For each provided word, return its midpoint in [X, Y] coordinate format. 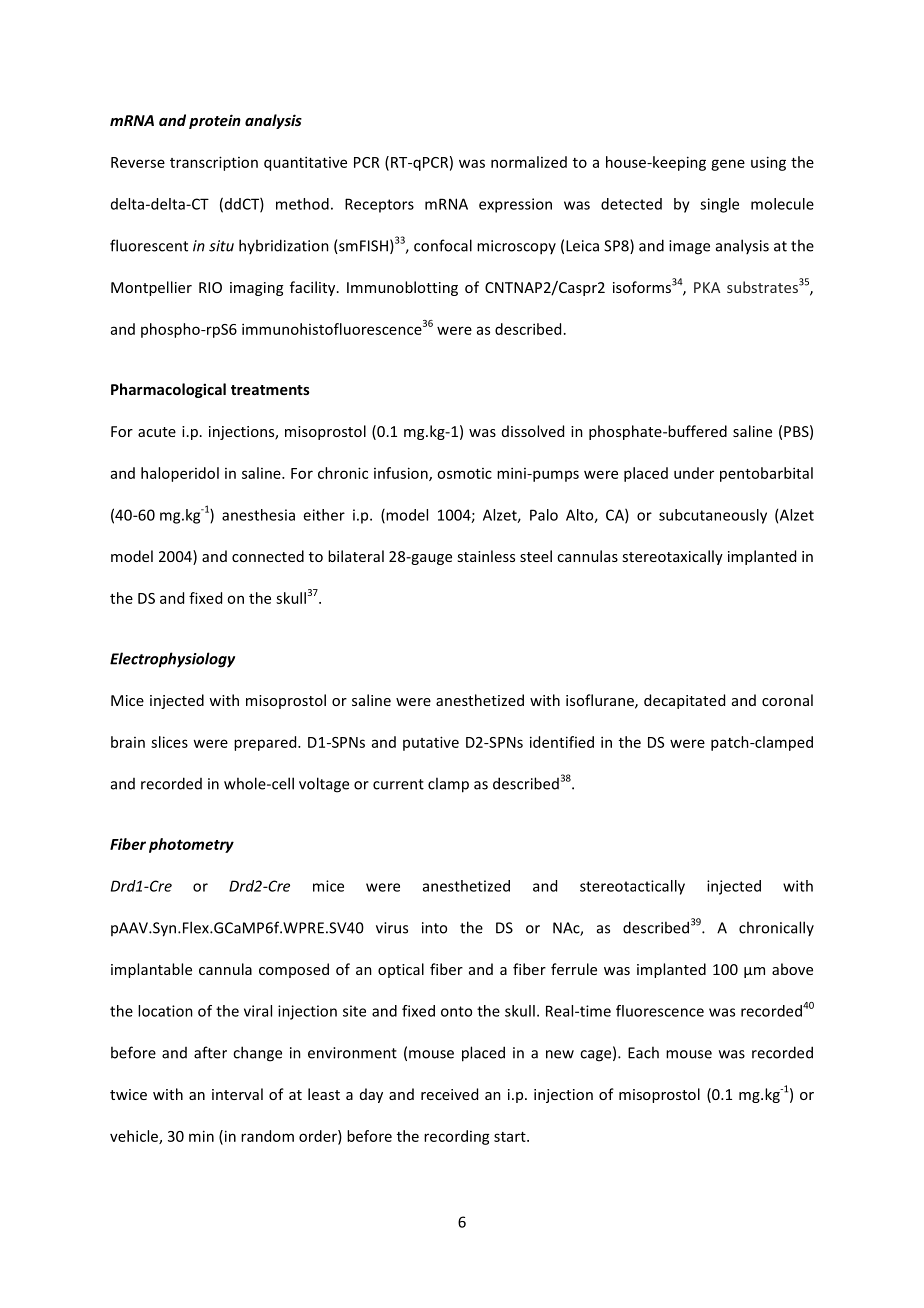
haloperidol [180, 474]
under [694, 473]
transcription [214, 163]
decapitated [684, 701]
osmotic [464, 473]
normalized [529, 162]
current [398, 784]
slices [169, 742]
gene [728, 165]
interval [237, 1094]
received [449, 1094]
